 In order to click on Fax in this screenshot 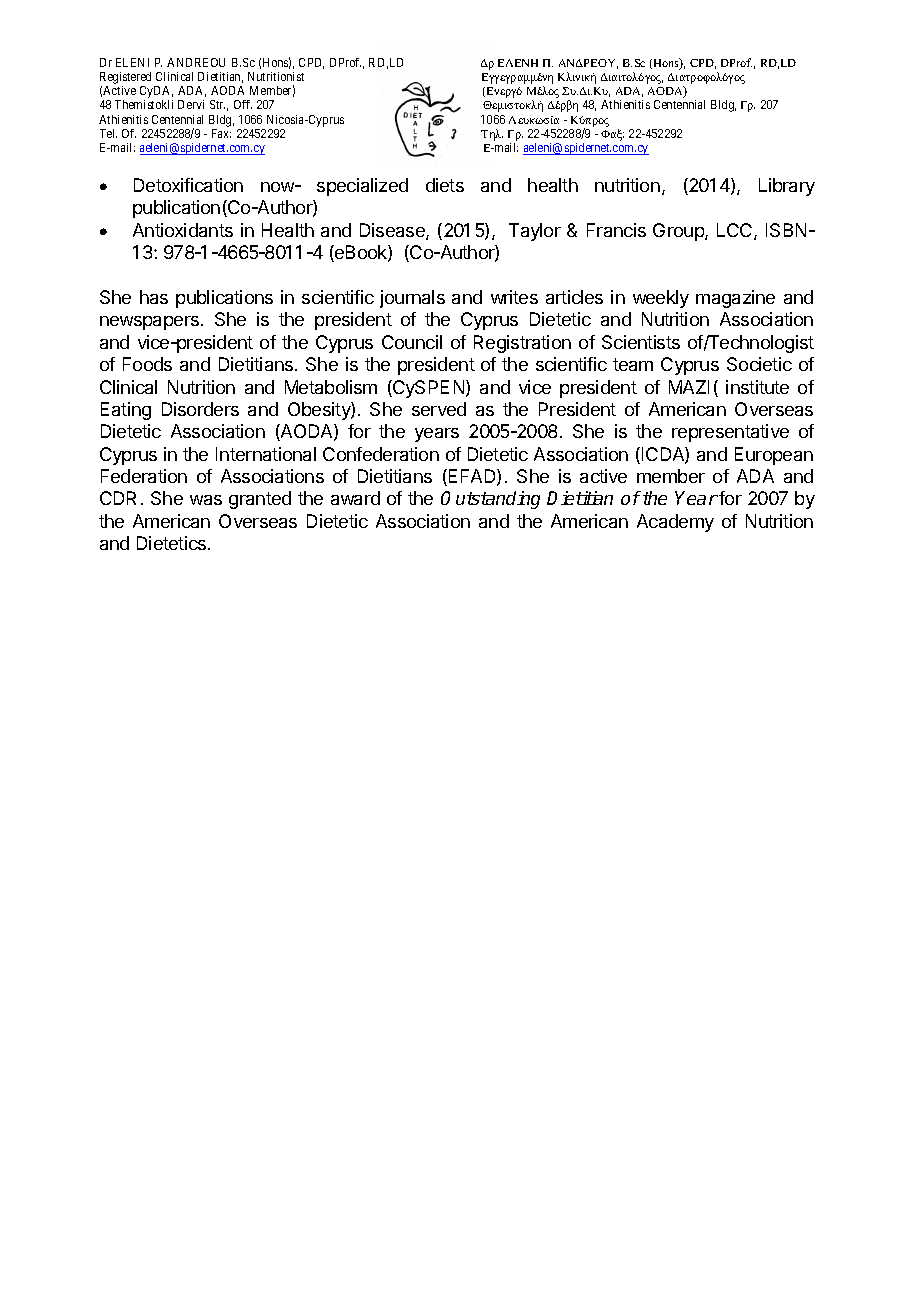, I will do `click(221, 133)`.
